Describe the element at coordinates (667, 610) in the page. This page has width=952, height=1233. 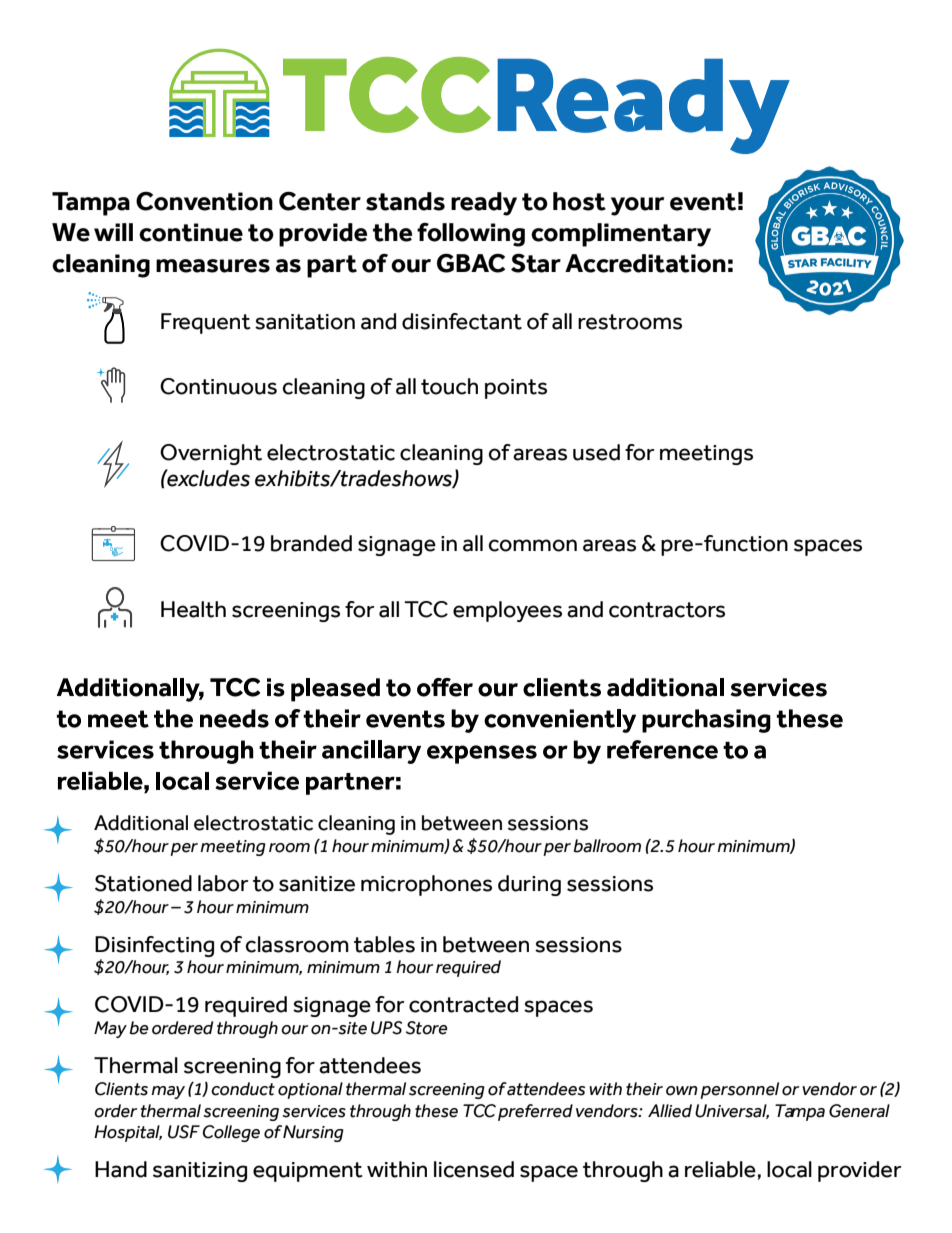
I see `contractors` at that location.
